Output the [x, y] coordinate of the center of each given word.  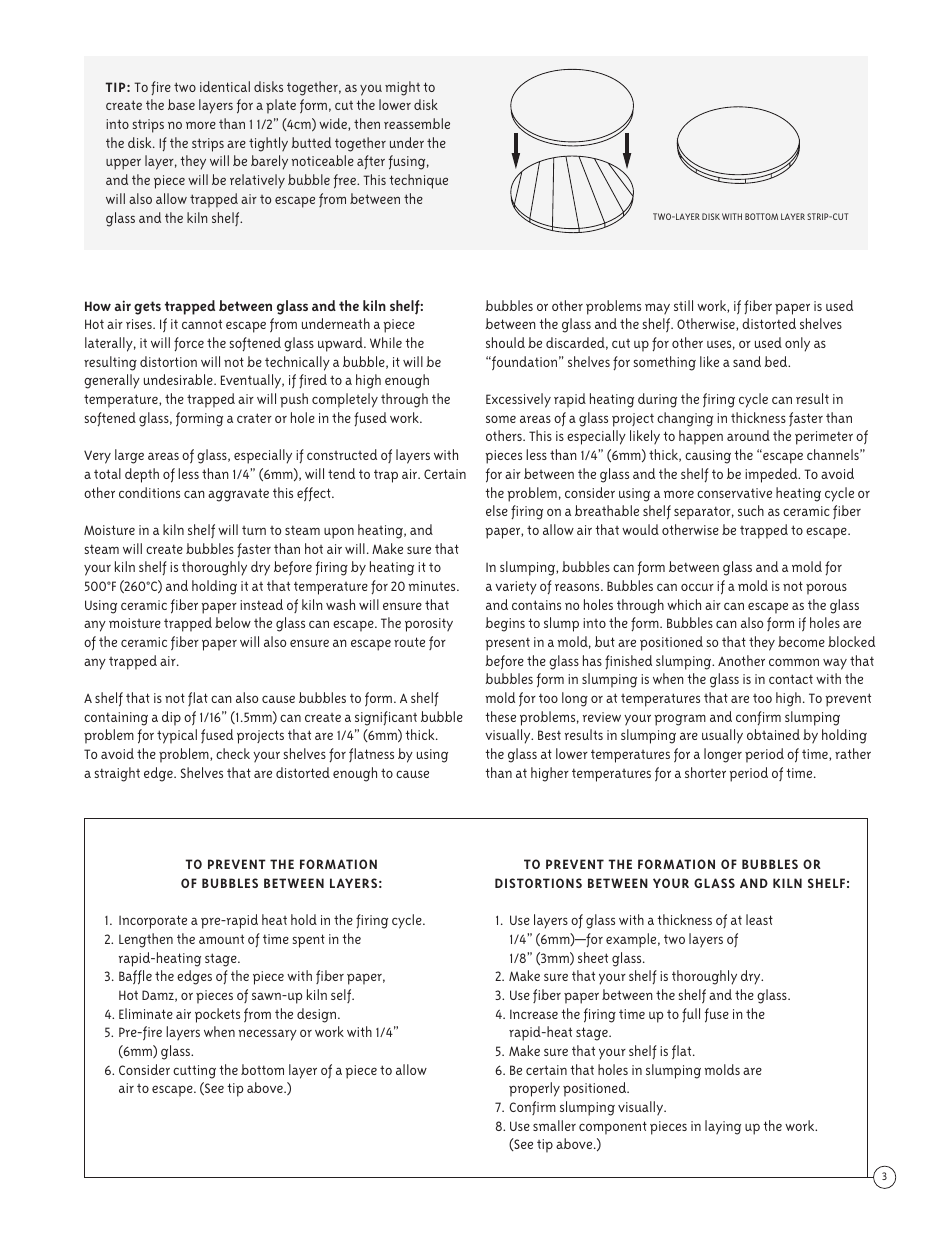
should [505, 342]
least [759, 919]
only [797, 344]
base [181, 104]
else [497, 510]
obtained [773, 734]
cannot [202, 324]
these [500, 716]
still [683, 305]
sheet [593, 957]
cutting [194, 1072]
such [751, 510]
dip [171, 718]
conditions [149, 492]
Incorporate [153, 922]
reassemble [417, 123]
